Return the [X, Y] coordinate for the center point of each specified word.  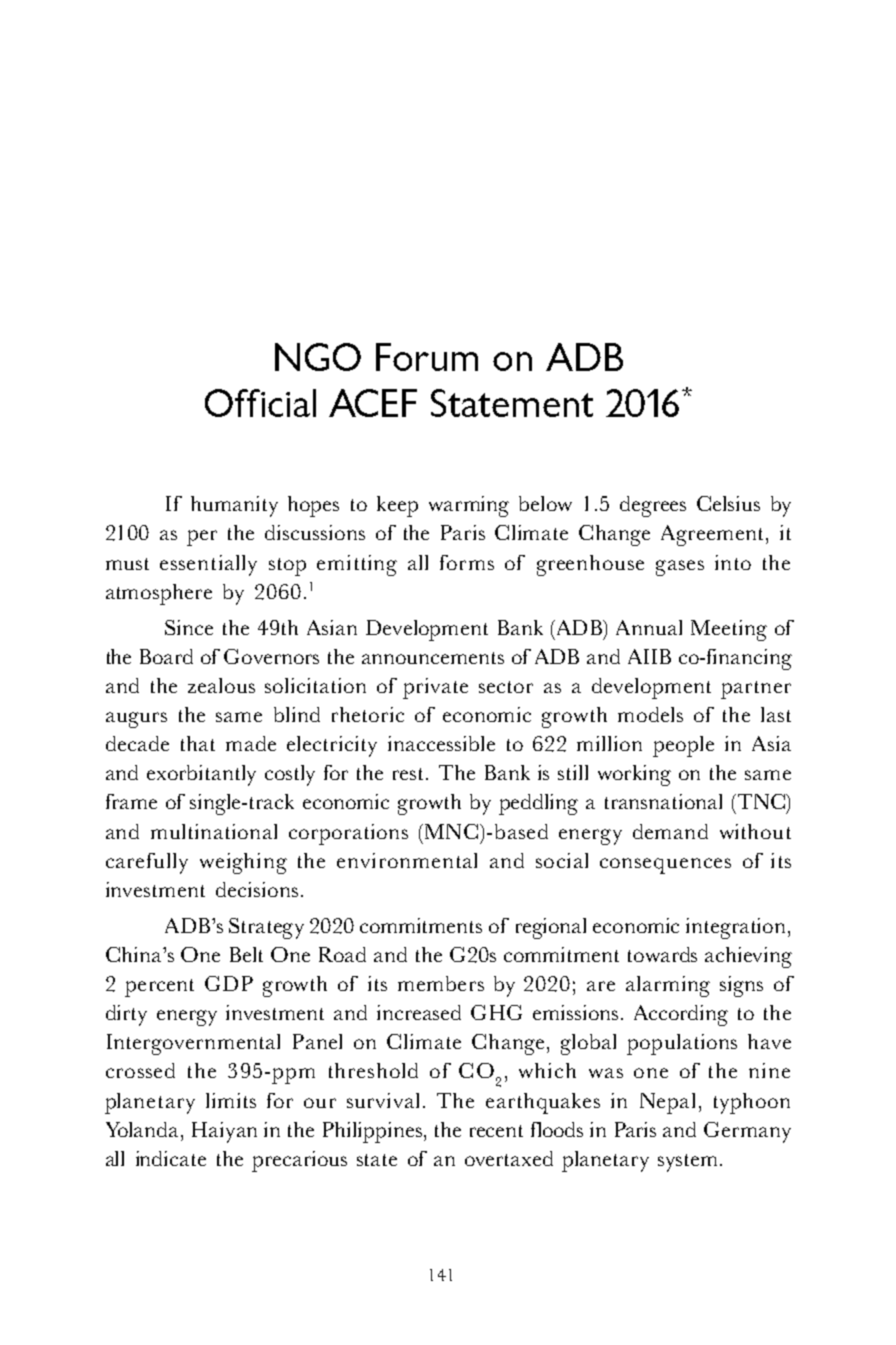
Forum [427, 357]
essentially [208, 565]
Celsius [728, 503]
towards [662, 954]
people [683, 746]
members [441, 983]
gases [680, 568]
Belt [246, 954]
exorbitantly [201, 775]
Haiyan [224, 1132]
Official [260, 403]
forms [467, 562]
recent [496, 1131]
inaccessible [441, 743]
